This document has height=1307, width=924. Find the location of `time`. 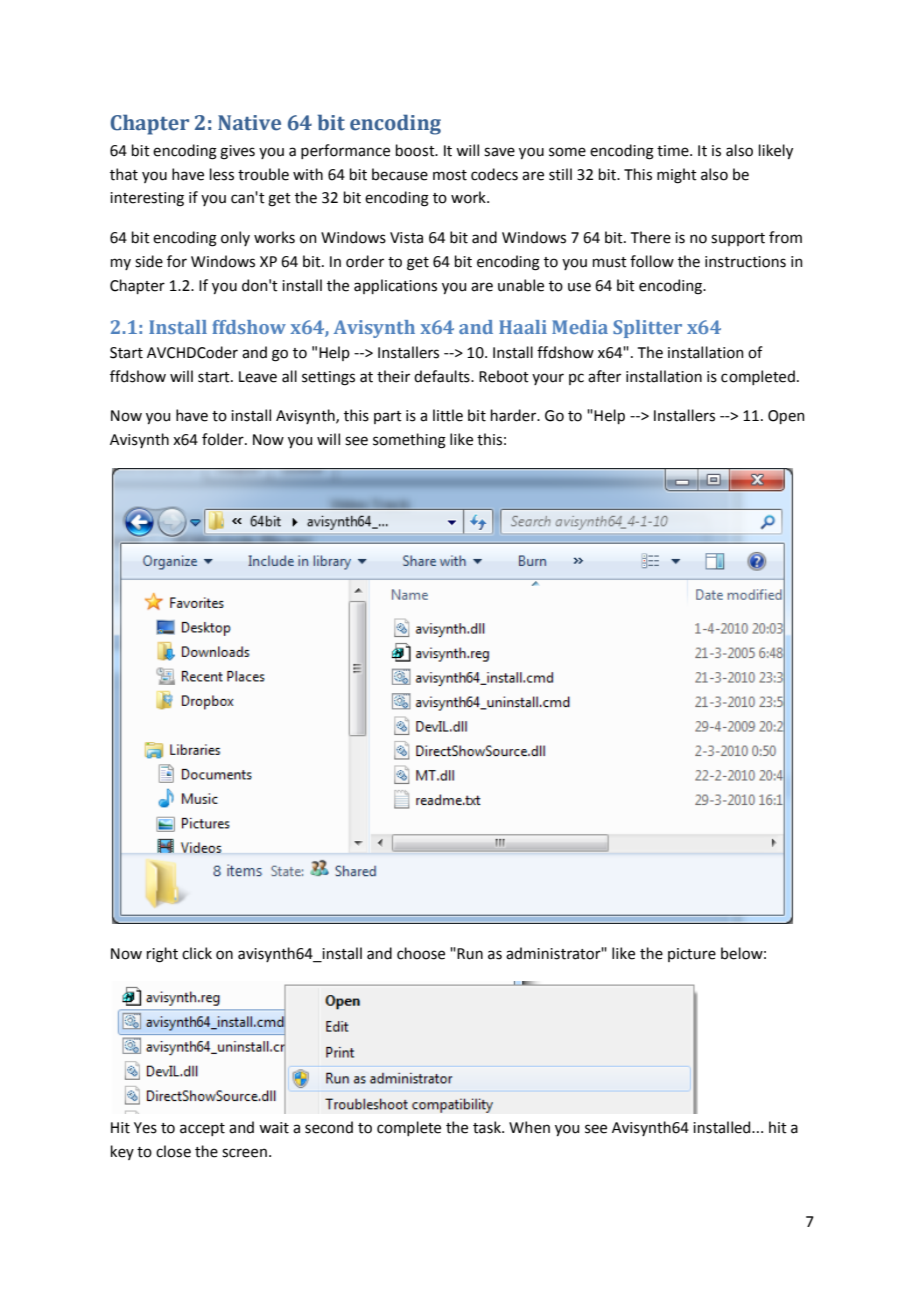

time is located at coordinates (674, 151).
